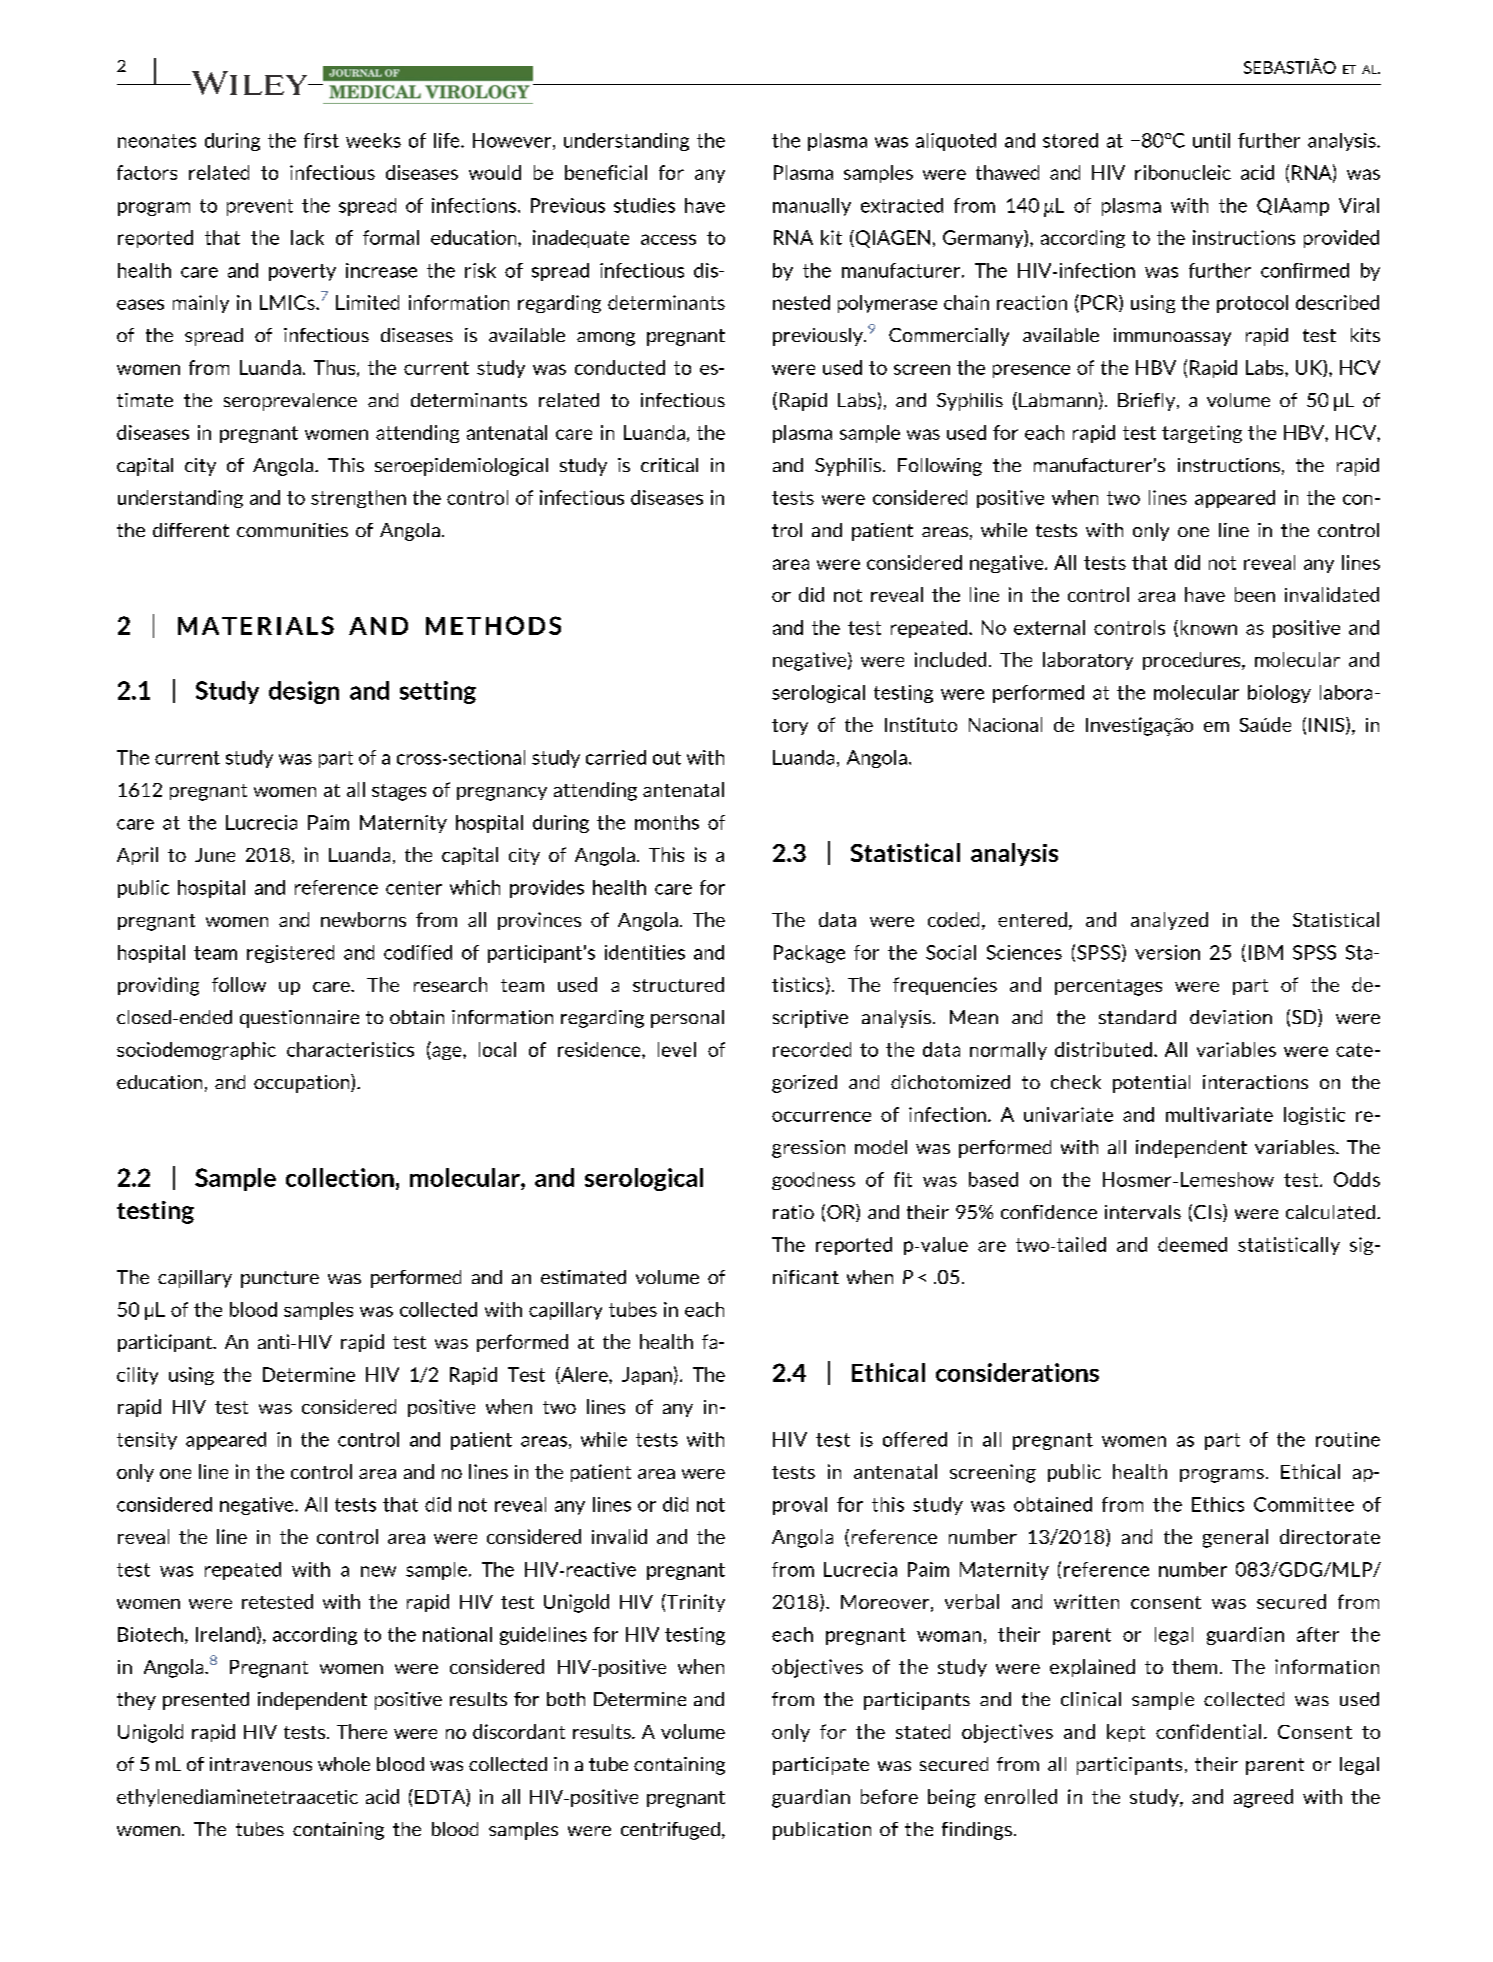 This screenshot has width=1493, height=1962. I want to click on critical, so click(669, 465).
